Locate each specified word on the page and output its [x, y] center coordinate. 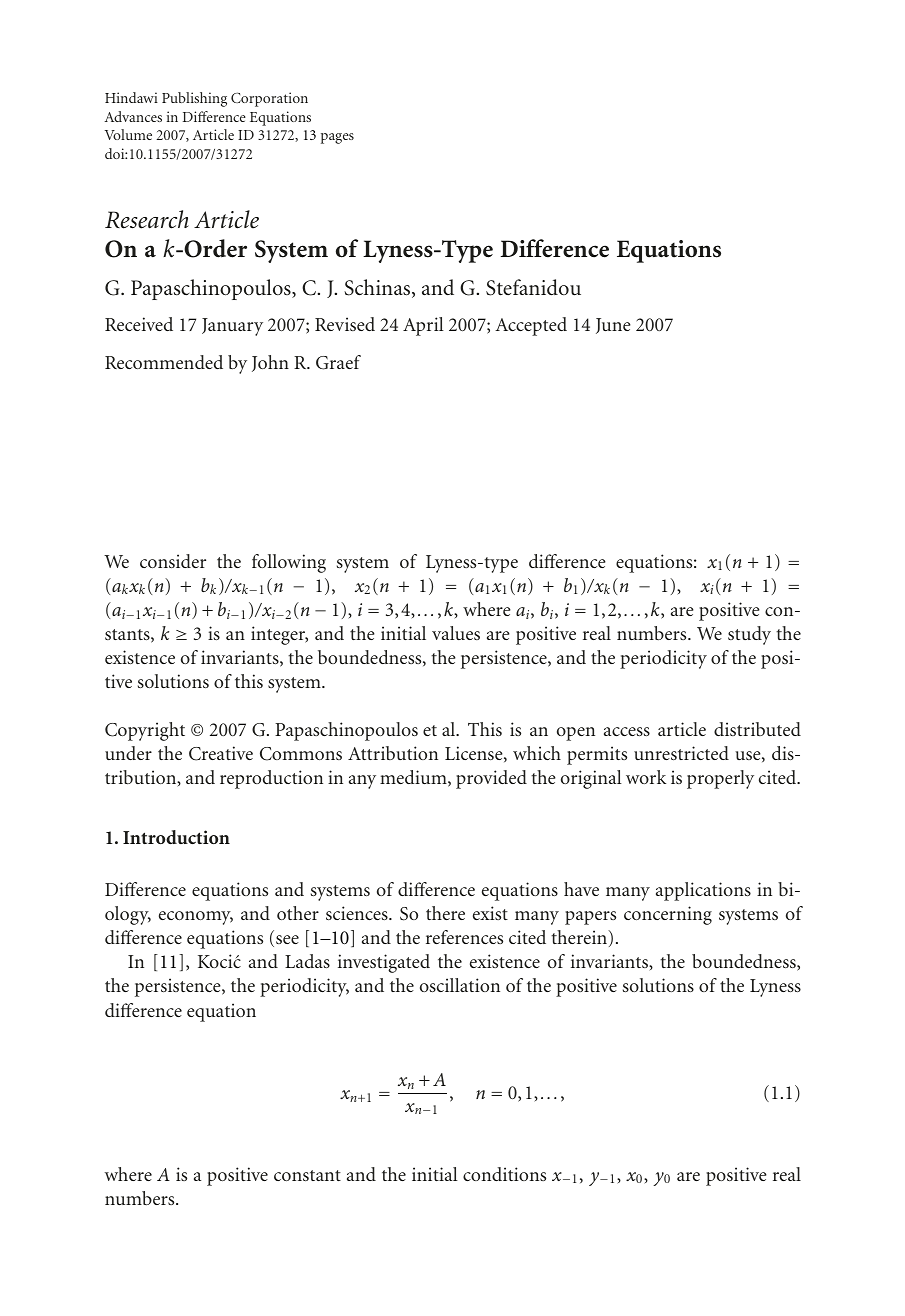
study [749, 635]
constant [307, 1175]
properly [720, 779]
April [423, 326]
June [613, 326]
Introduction [176, 837]
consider [173, 561]
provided [491, 779]
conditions [504, 1174]
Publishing [194, 99]
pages [337, 138]
